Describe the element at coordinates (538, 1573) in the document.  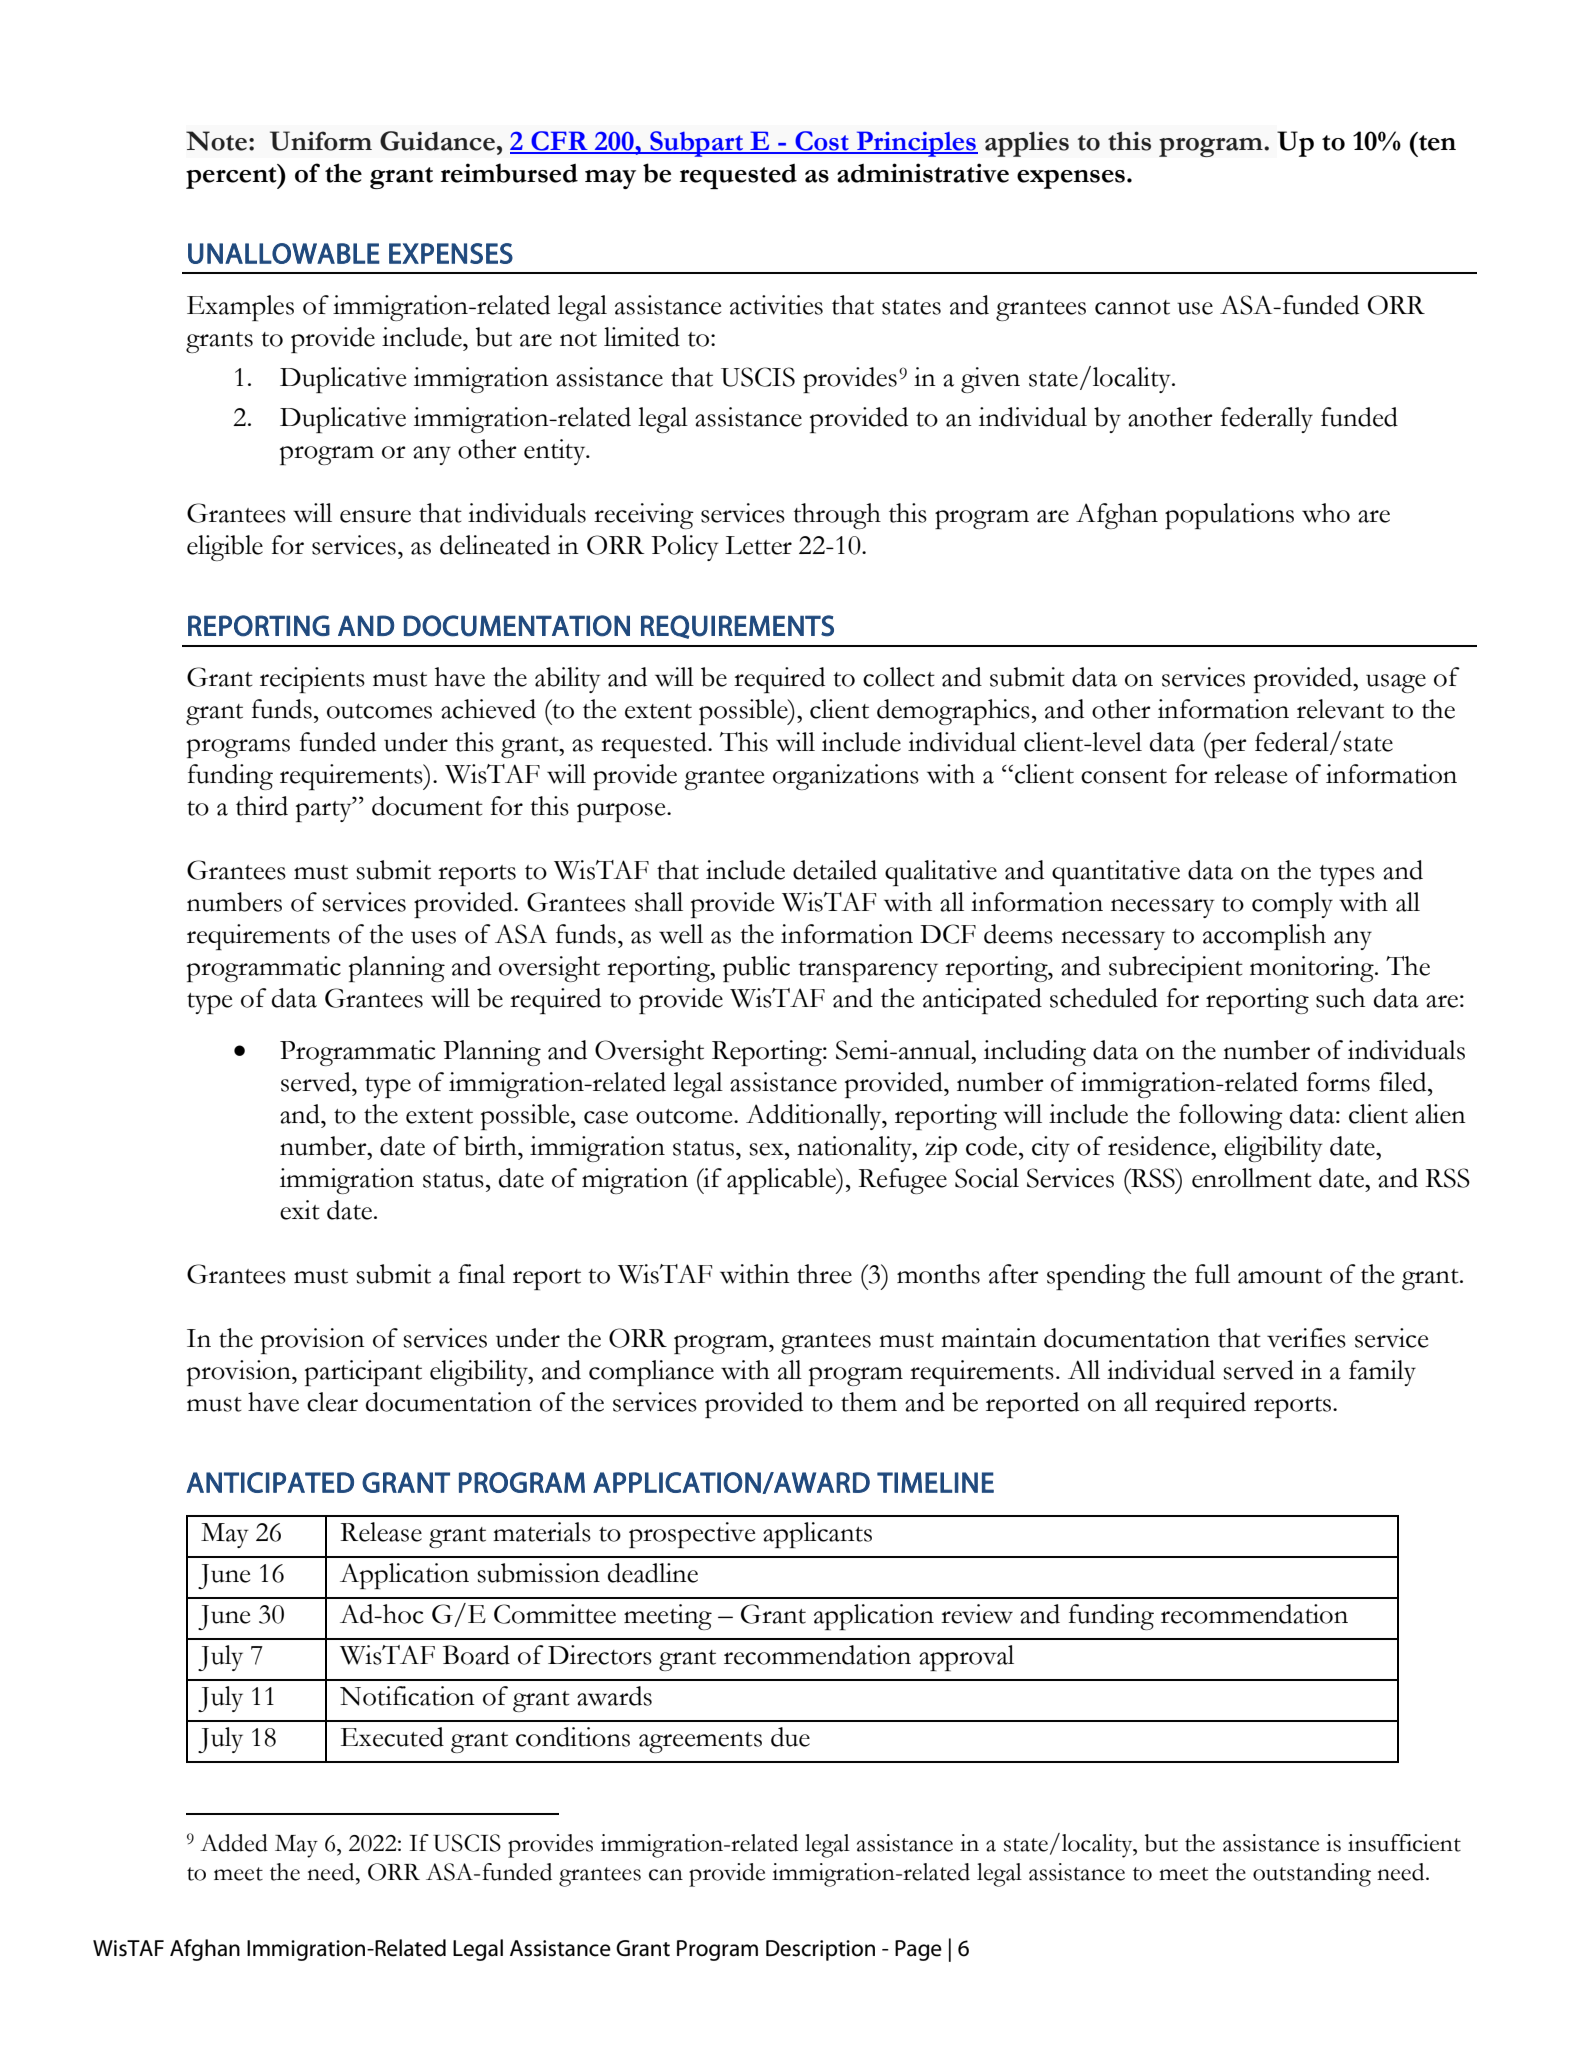
I see `submission` at that location.
